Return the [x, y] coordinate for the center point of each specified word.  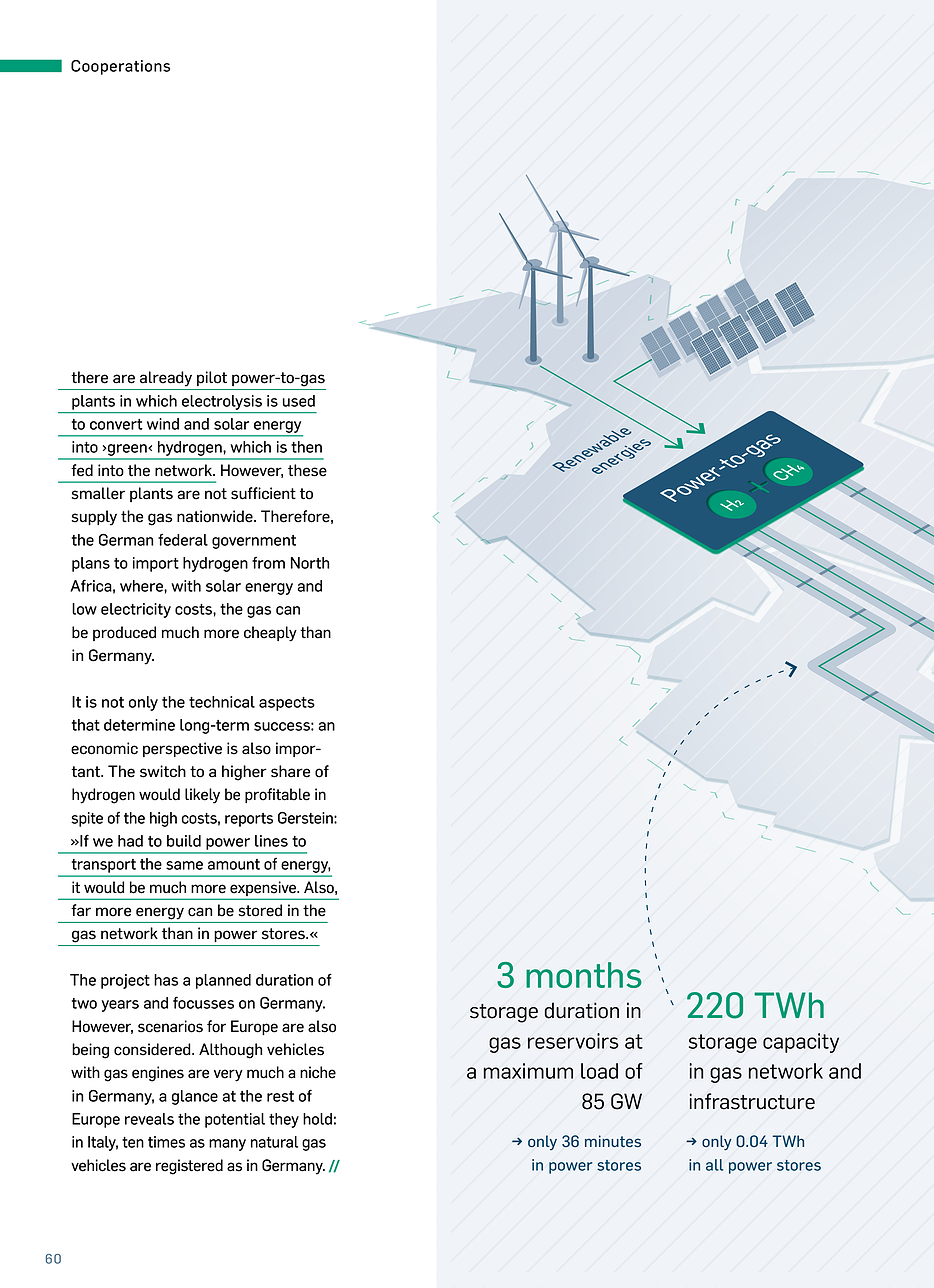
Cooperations [120, 67]
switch [163, 771]
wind [163, 424]
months [584, 975]
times [166, 1142]
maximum [528, 1071]
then [306, 447]
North [310, 563]
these [307, 470]
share [290, 771]
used [298, 401]
